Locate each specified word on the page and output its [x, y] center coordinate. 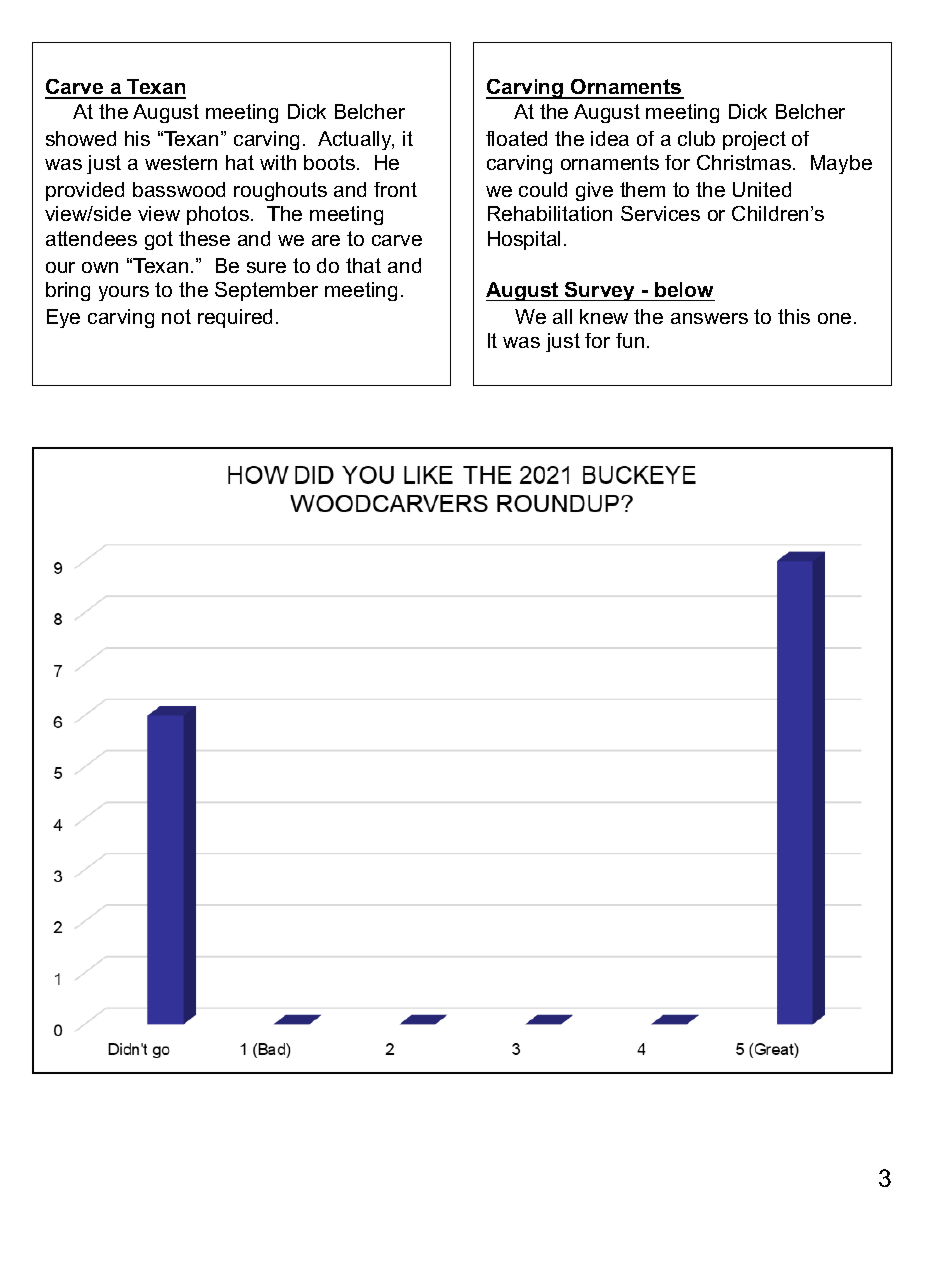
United [762, 189]
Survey [600, 291]
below [684, 291]
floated [516, 138]
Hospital [524, 240]
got [159, 240]
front [395, 189]
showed [81, 138]
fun [630, 340]
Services [660, 213]
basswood [179, 189]
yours [124, 293]
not [176, 316]
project [754, 140]
